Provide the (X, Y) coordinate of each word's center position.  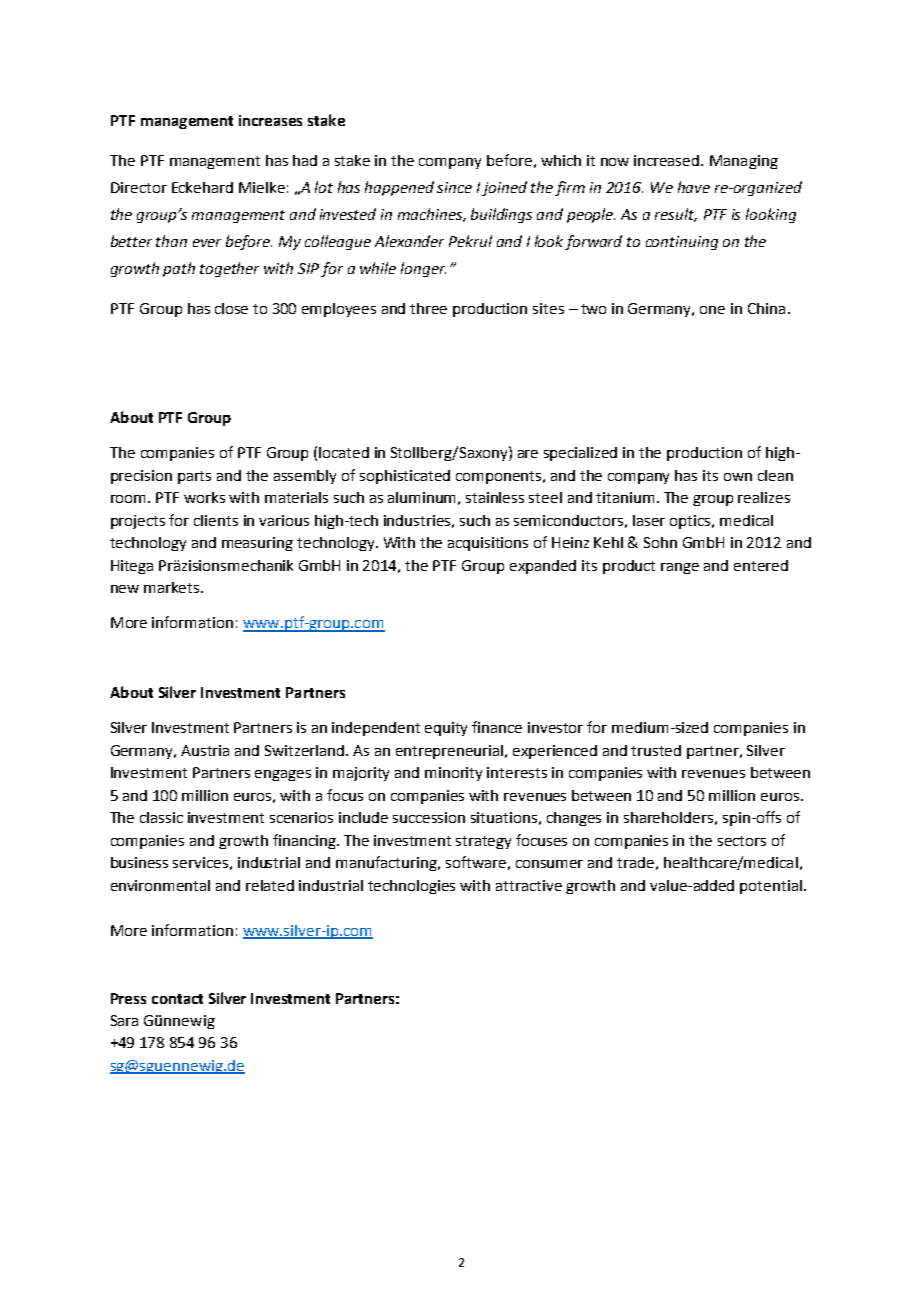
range (680, 568)
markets (173, 587)
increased (668, 160)
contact (177, 999)
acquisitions (488, 544)
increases (270, 120)
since (454, 187)
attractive (529, 885)
